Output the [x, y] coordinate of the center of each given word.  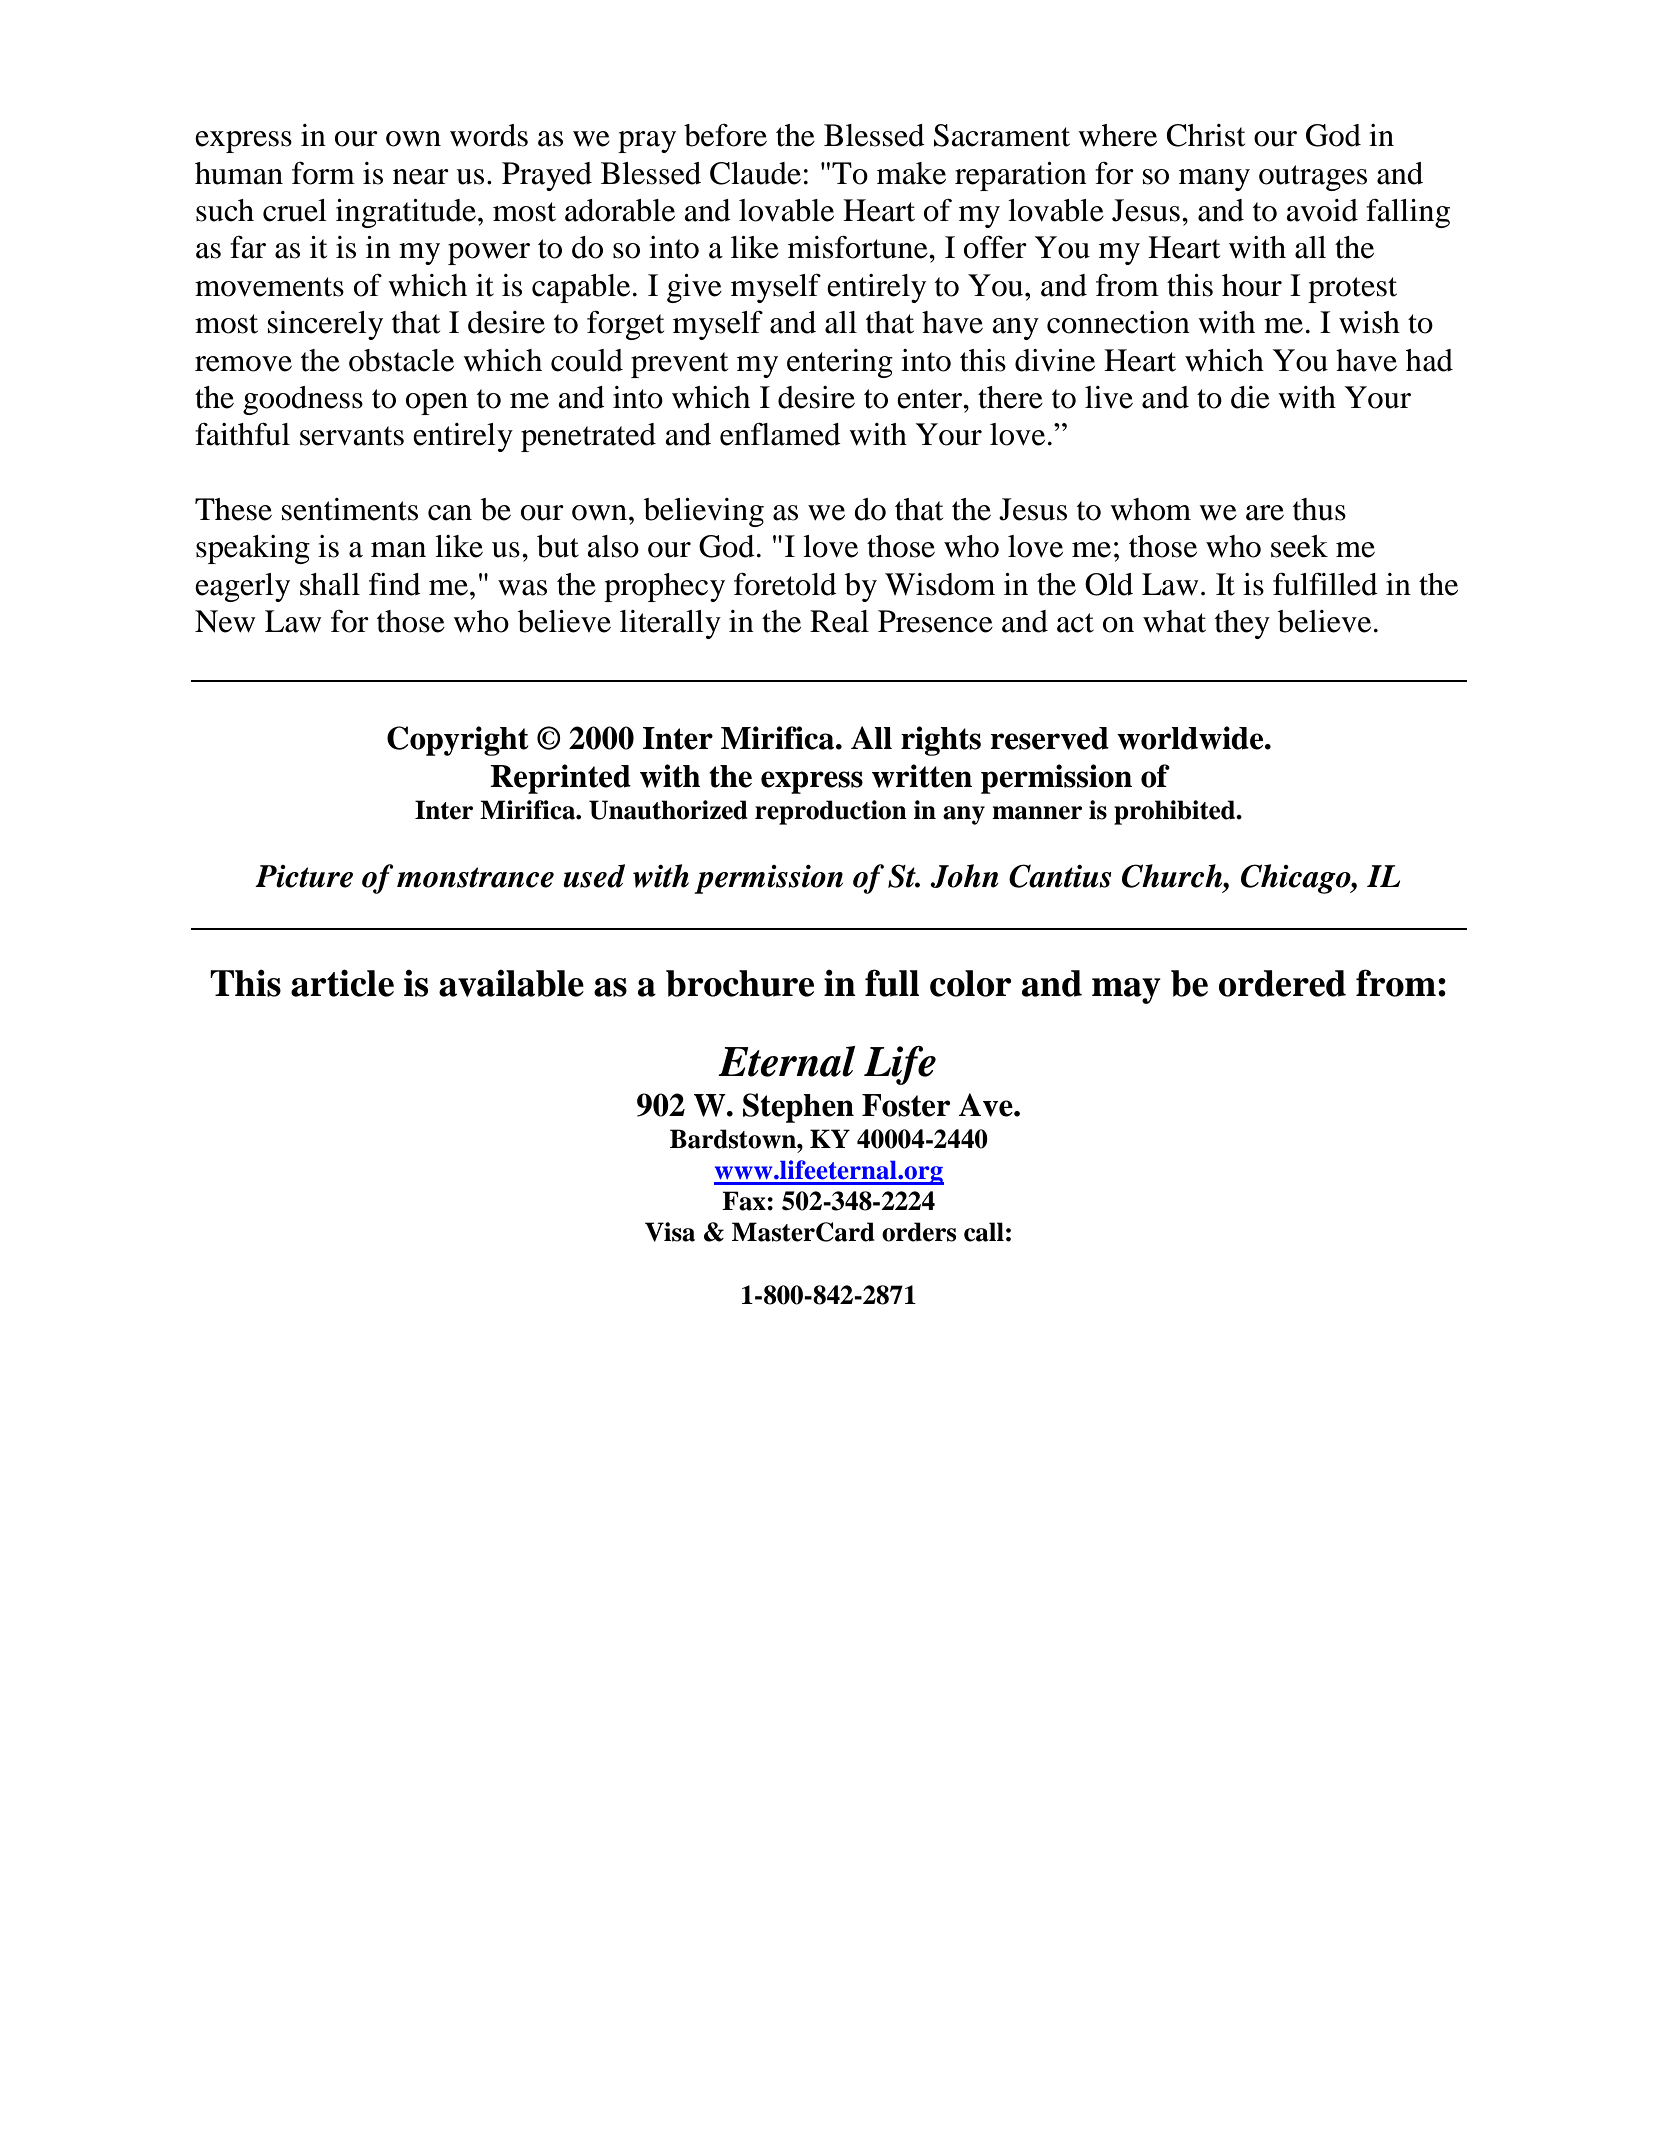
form [323, 173]
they [1242, 624]
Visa [670, 1232]
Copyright [458, 741]
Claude [755, 173]
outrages [1313, 178]
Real [839, 621]
